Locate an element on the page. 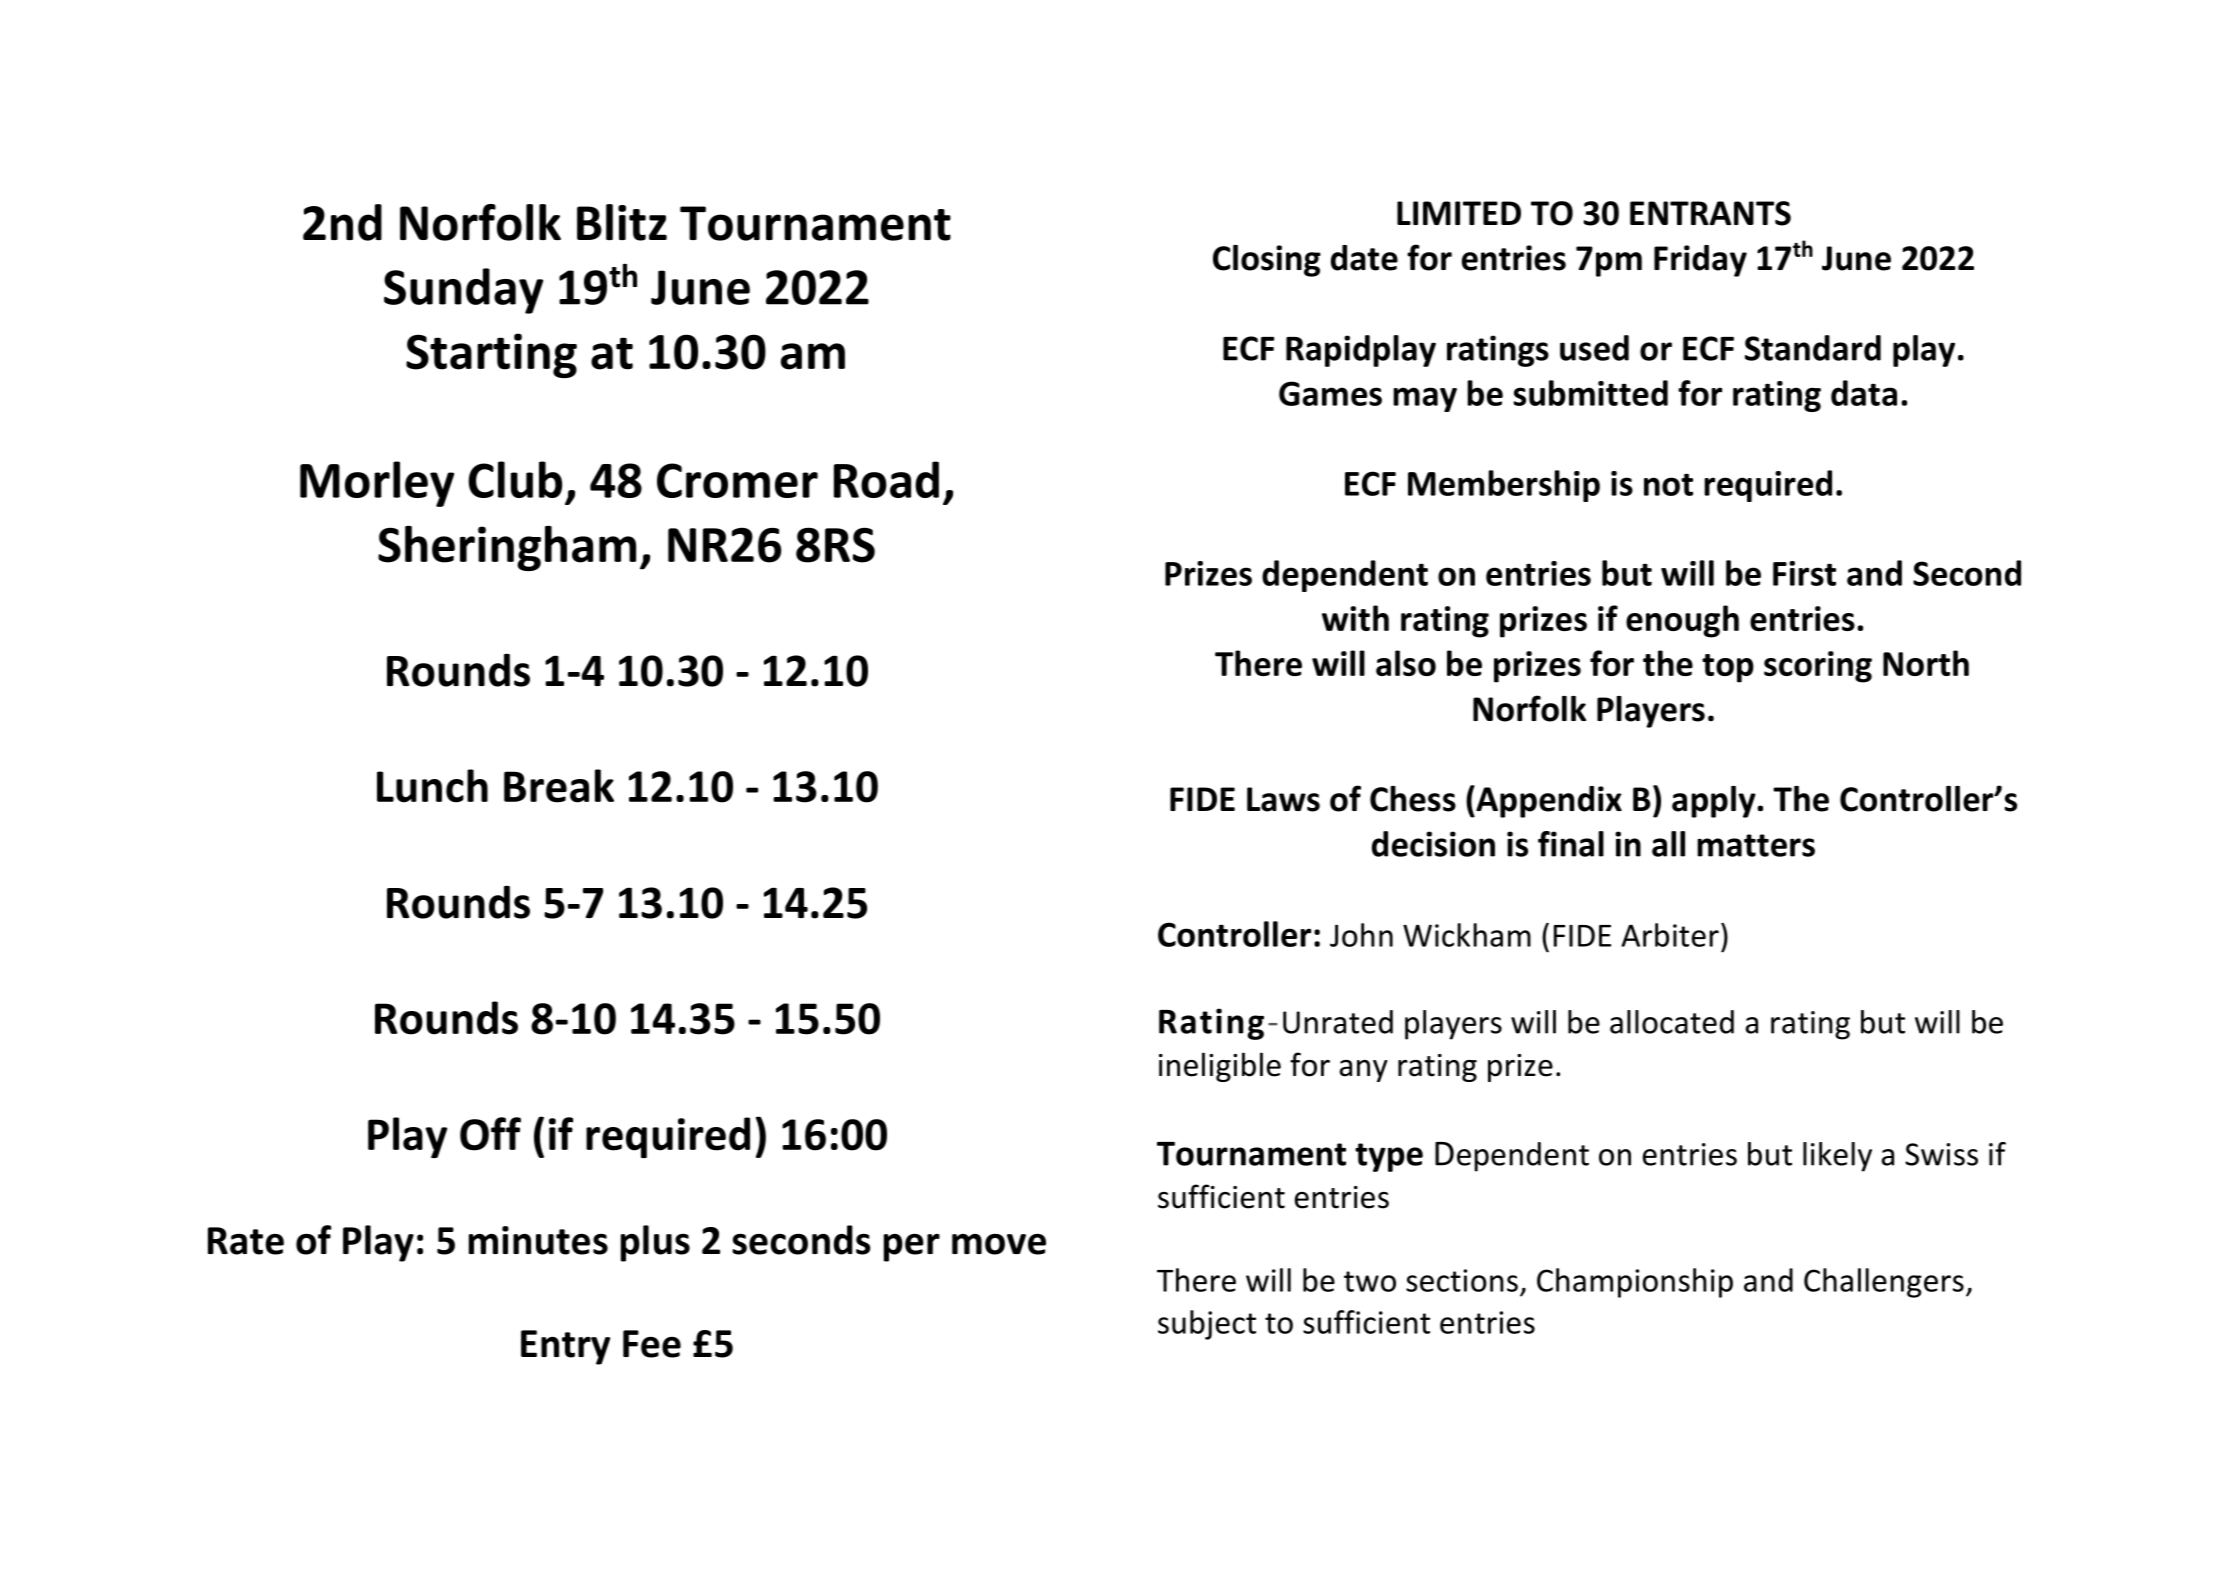 The width and height of the page is (2220, 1570). Friday is located at coordinates (1700, 261).
